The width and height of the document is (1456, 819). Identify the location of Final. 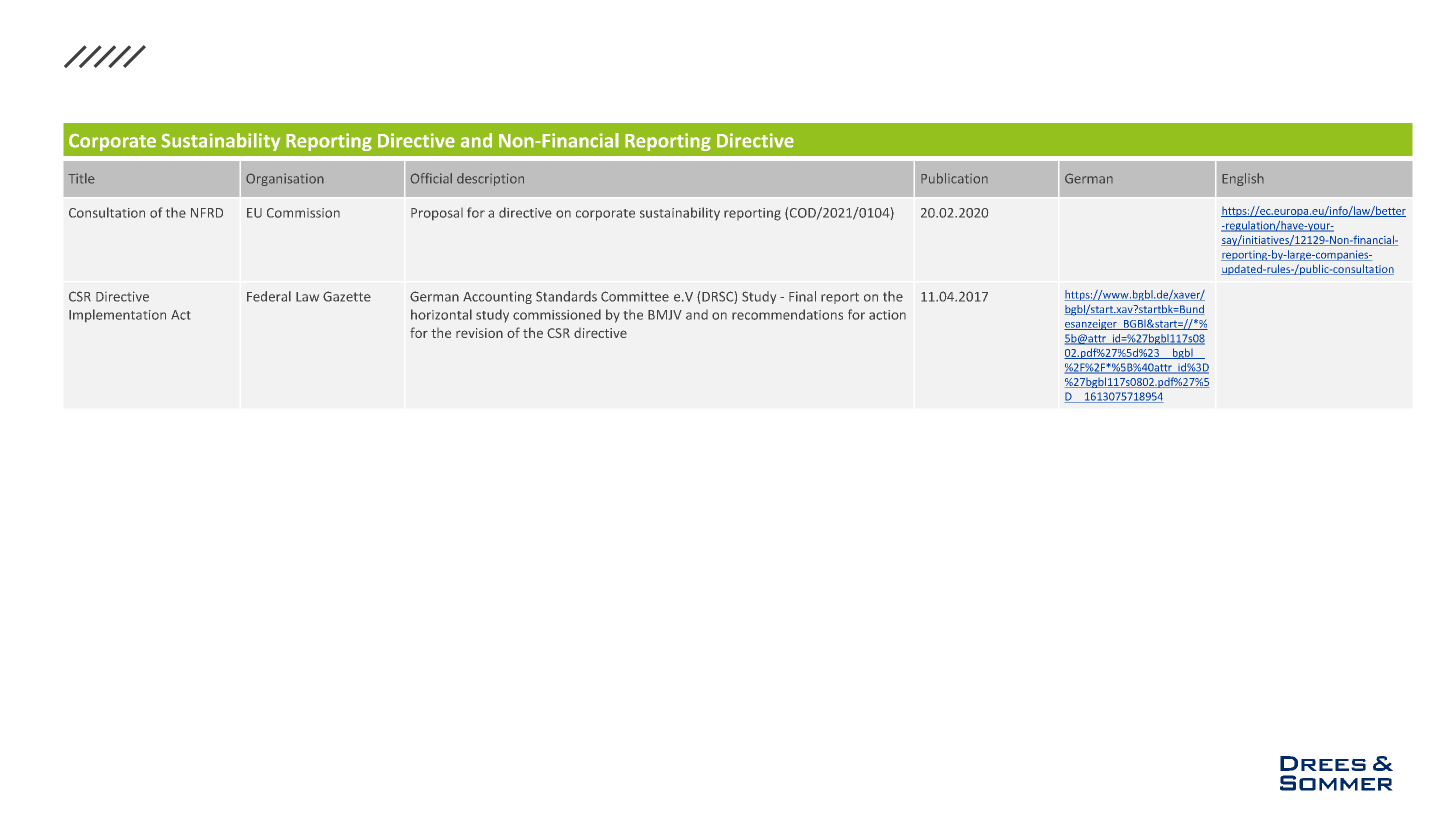
(802, 296).
